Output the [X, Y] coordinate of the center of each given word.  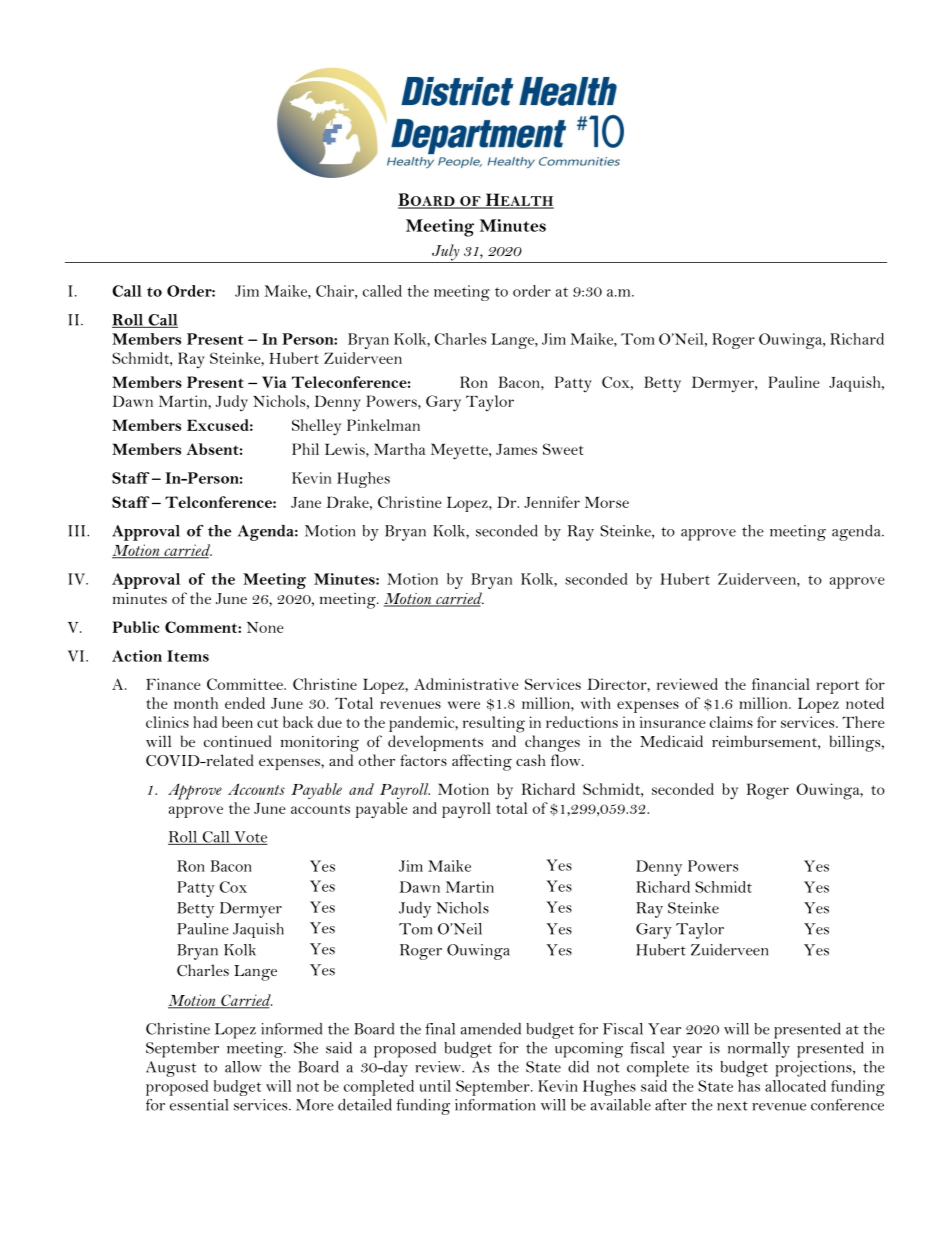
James [516, 449]
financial [781, 684]
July [446, 253]
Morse [607, 502]
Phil [305, 449]
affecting [482, 762]
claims [731, 722]
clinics [167, 722]
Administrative [466, 684]
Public [135, 627]
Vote [250, 838]
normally [759, 1050]
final [440, 1029]
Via [274, 382]
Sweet [563, 449]
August [171, 1069]
